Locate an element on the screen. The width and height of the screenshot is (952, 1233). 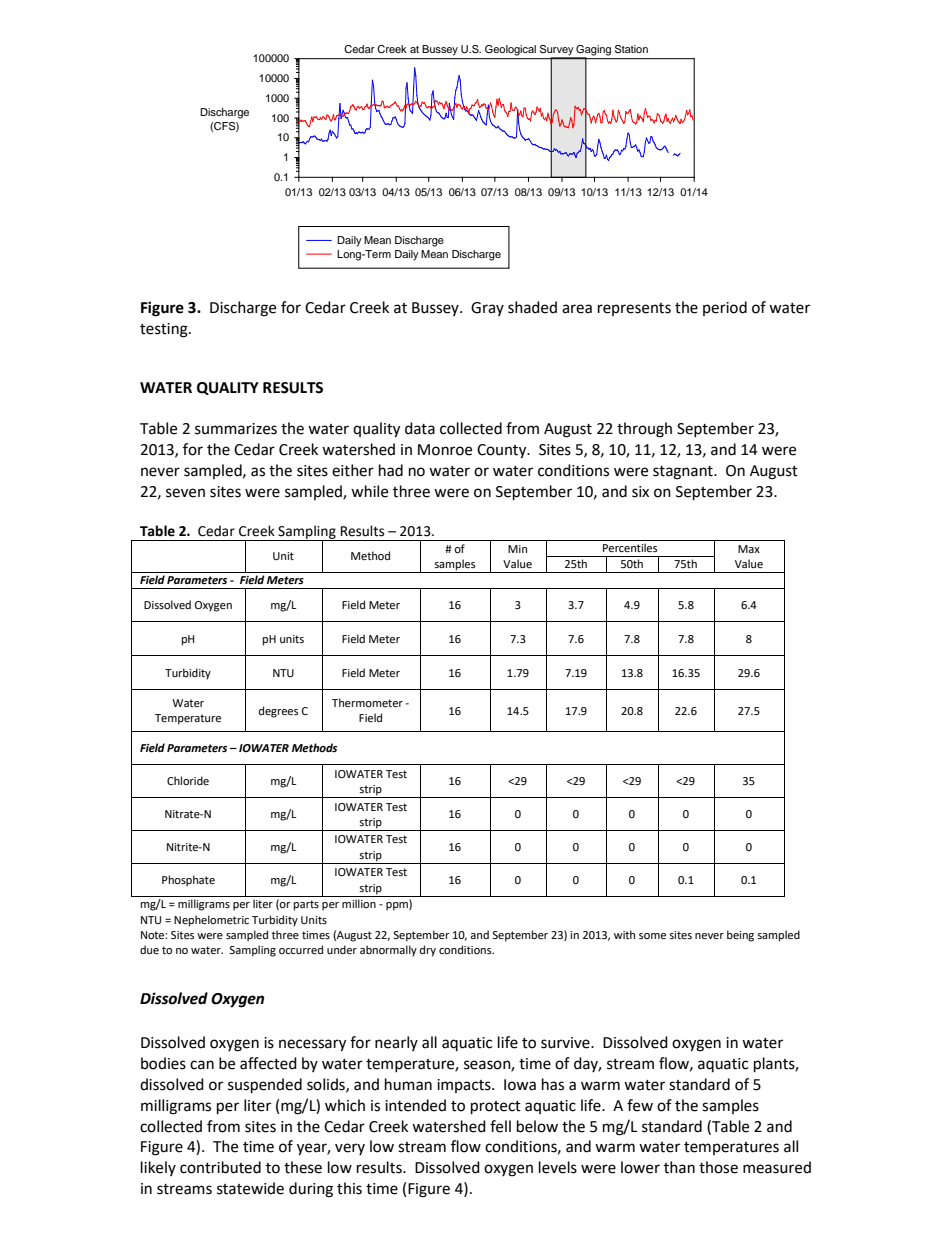
contributed is located at coordinates (220, 1167).
